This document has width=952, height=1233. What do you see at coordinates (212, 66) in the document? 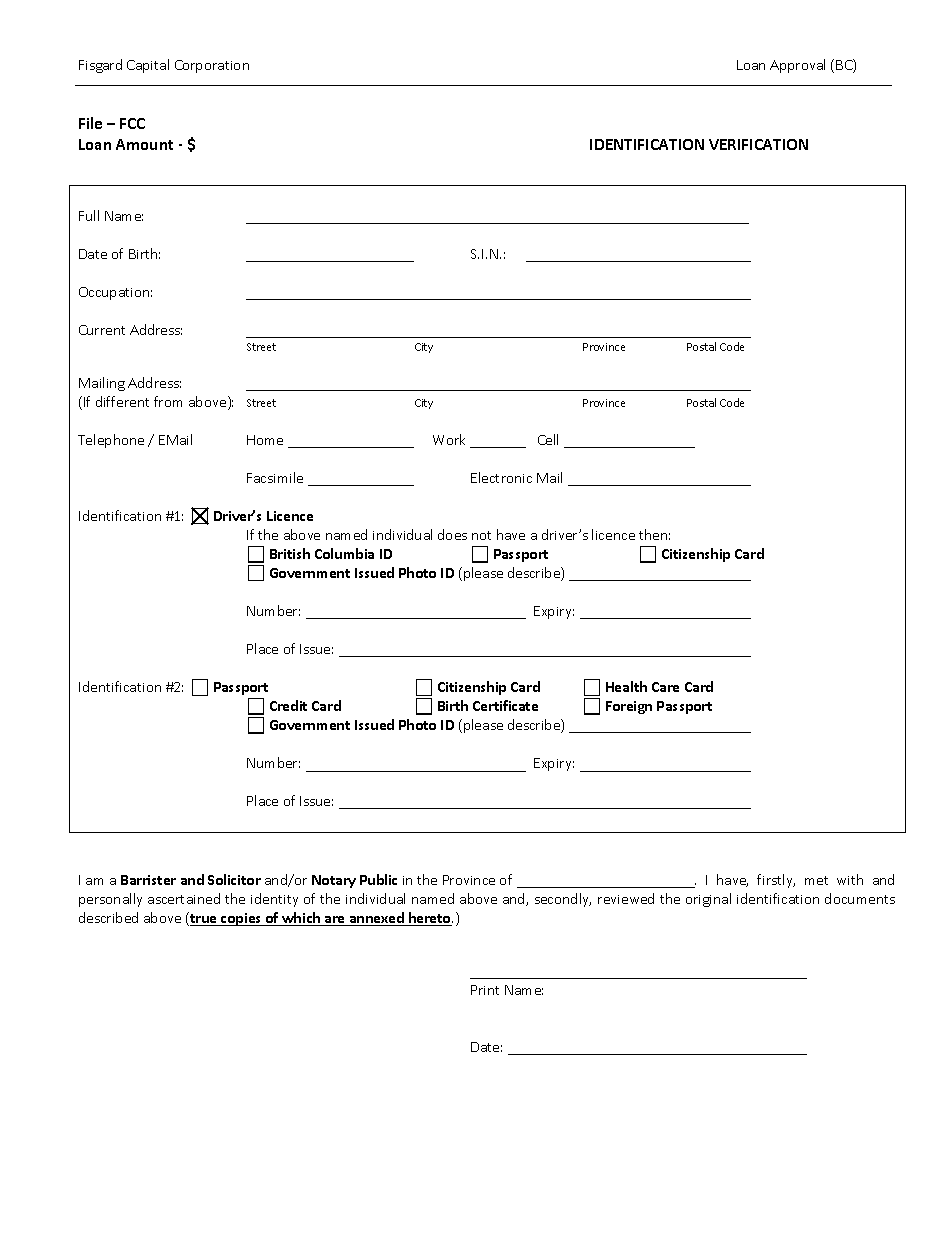
I see `Corporation` at bounding box center [212, 66].
